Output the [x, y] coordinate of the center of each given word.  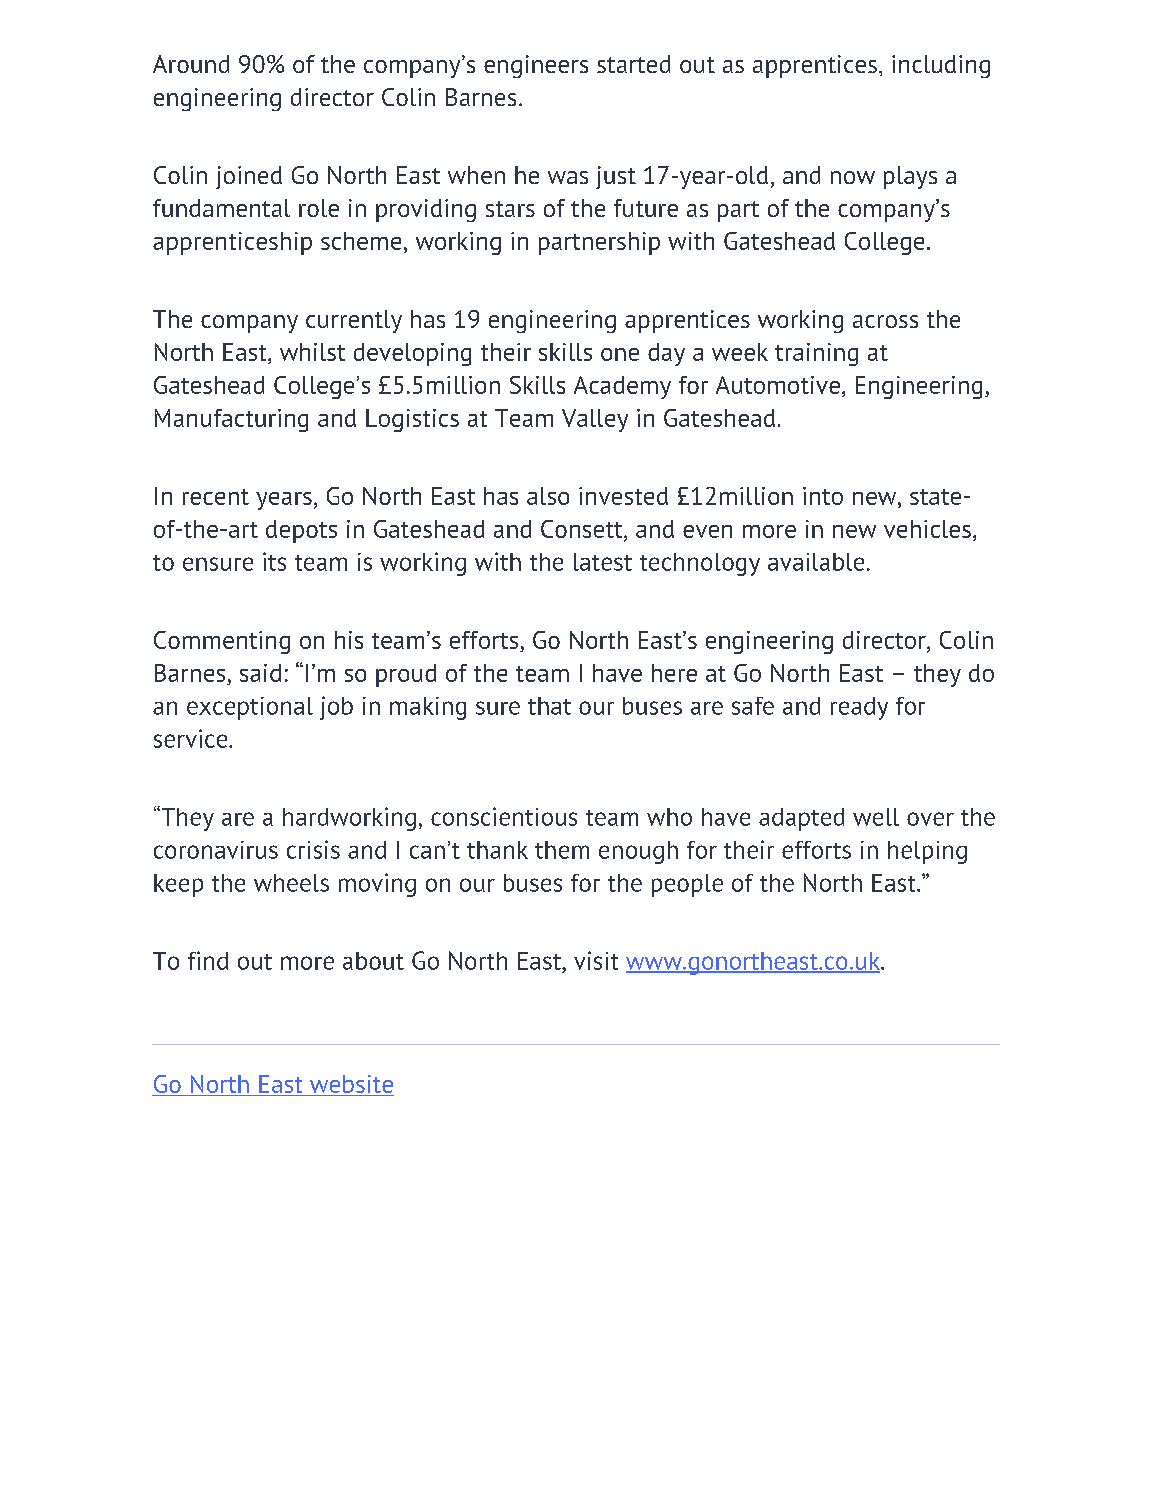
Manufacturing [231, 420]
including [941, 66]
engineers [536, 66]
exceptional [250, 708]
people [687, 885]
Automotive [778, 385]
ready [859, 708]
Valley [595, 420]
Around [191, 64]
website [350, 1085]
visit [596, 960]
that [549, 706]
